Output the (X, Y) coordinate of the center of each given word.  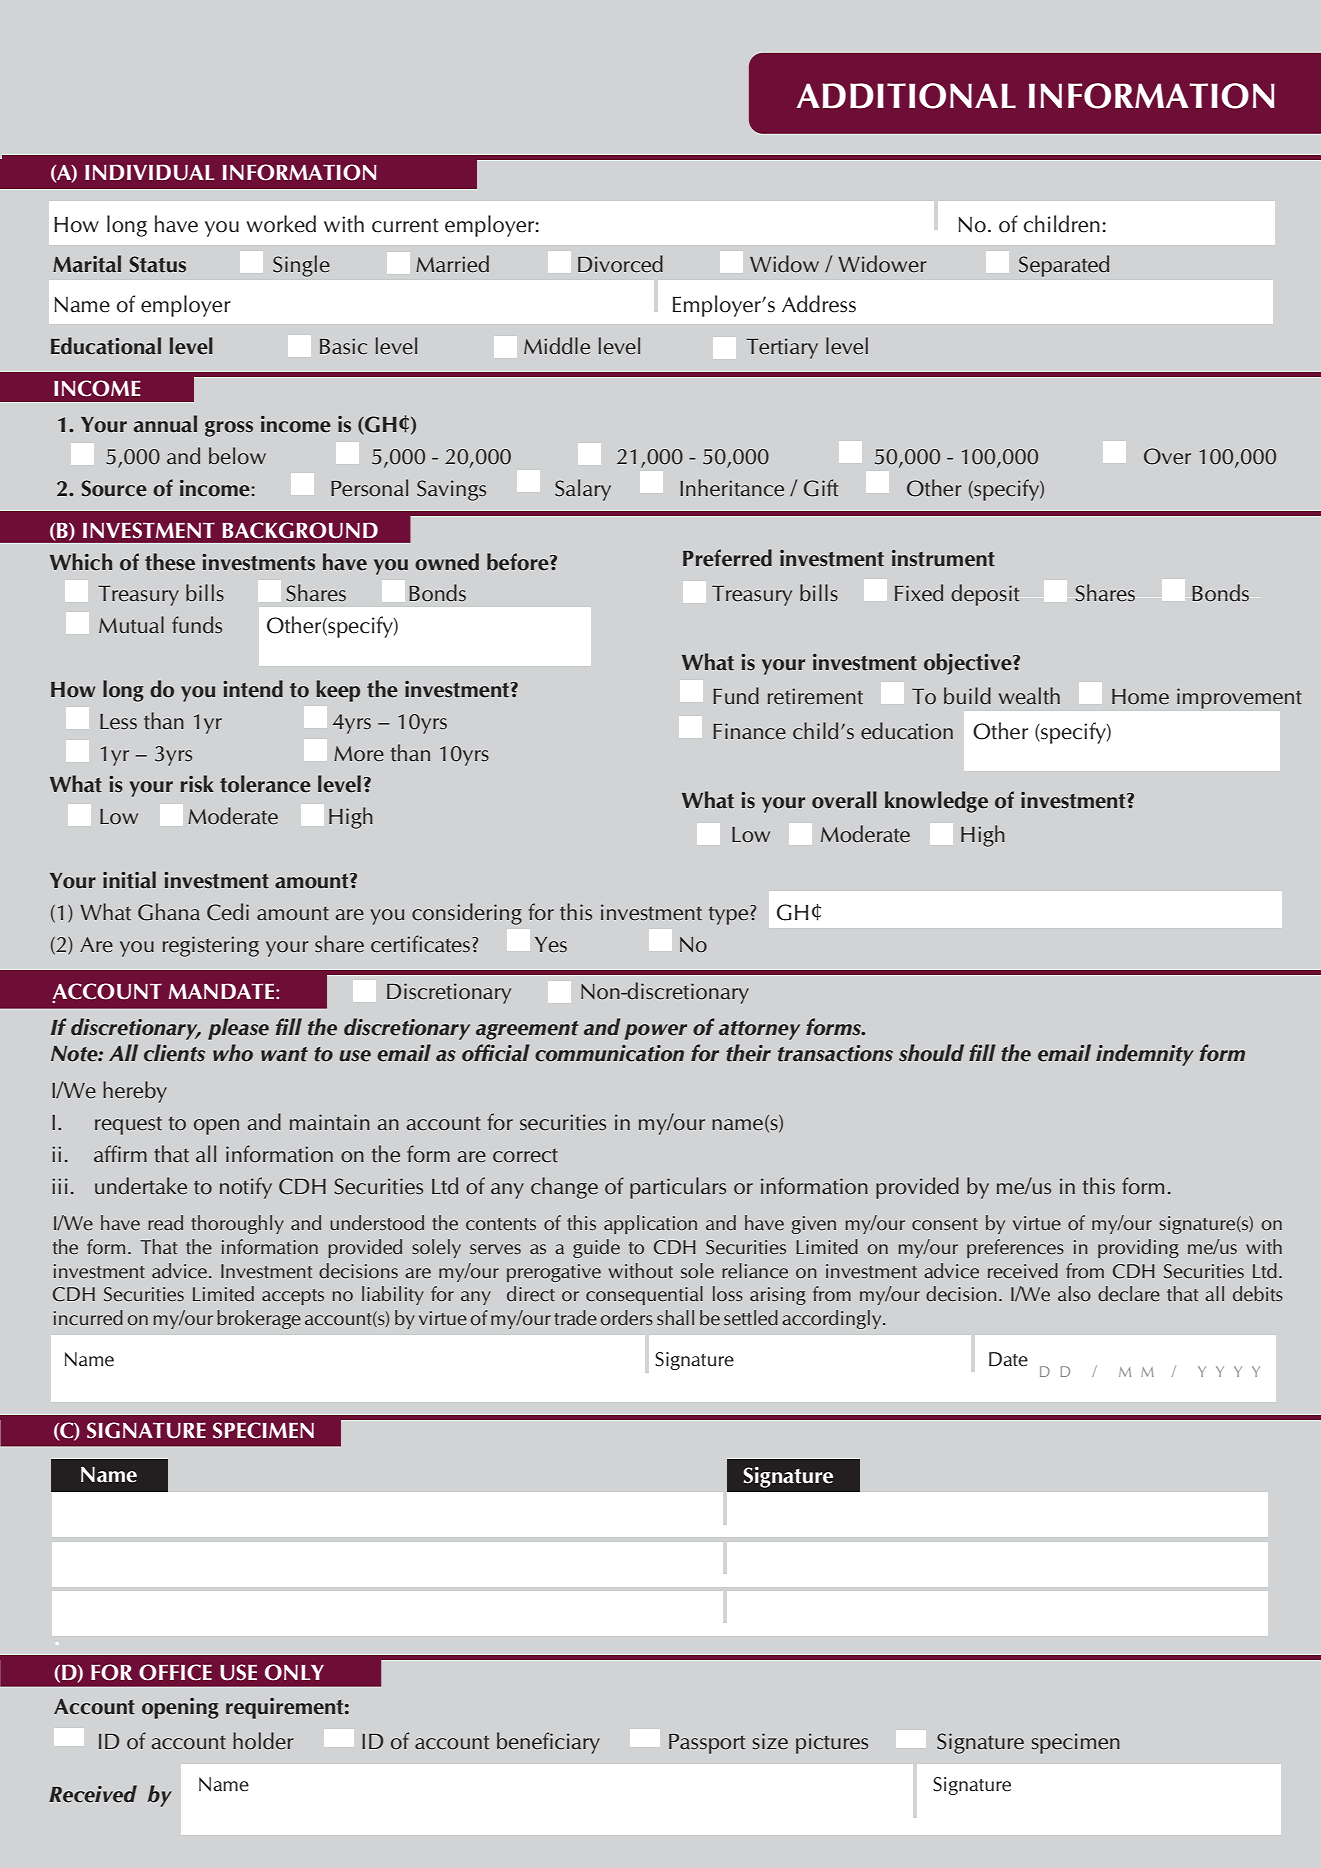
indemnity (1145, 1055)
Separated (1064, 266)
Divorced (620, 263)
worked (281, 224)
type (728, 915)
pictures (832, 1743)
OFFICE (175, 1672)
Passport (707, 1744)
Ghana (169, 912)
